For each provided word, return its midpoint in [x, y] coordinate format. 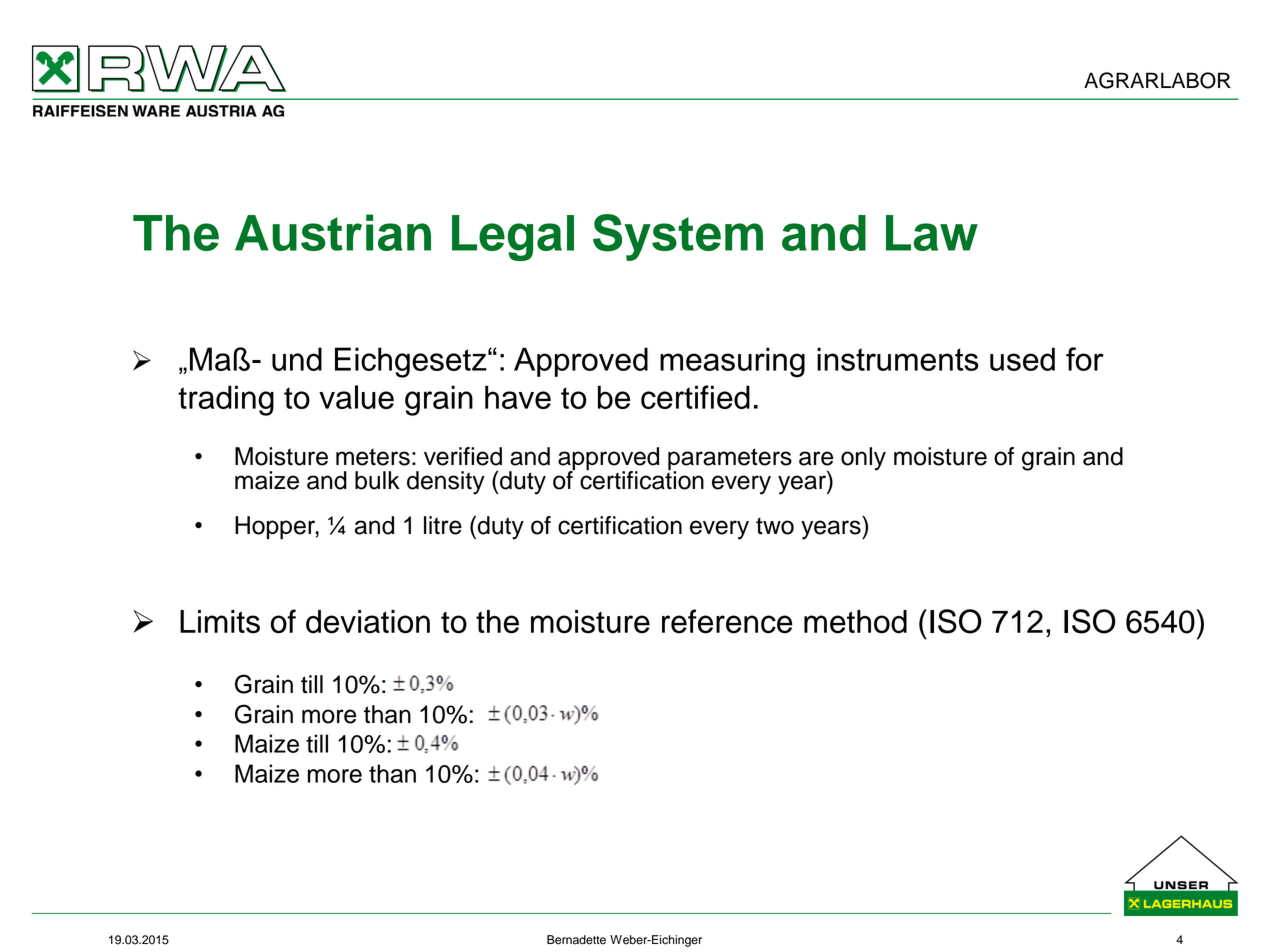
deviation [368, 622]
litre [443, 525]
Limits [220, 622]
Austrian [333, 232]
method [855, 622]
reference [727, 621]
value [356, 397]
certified [695, 397]
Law [932, 233]
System [678, 237]
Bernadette [576, 940]
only [863, 459]
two [775, 526]
